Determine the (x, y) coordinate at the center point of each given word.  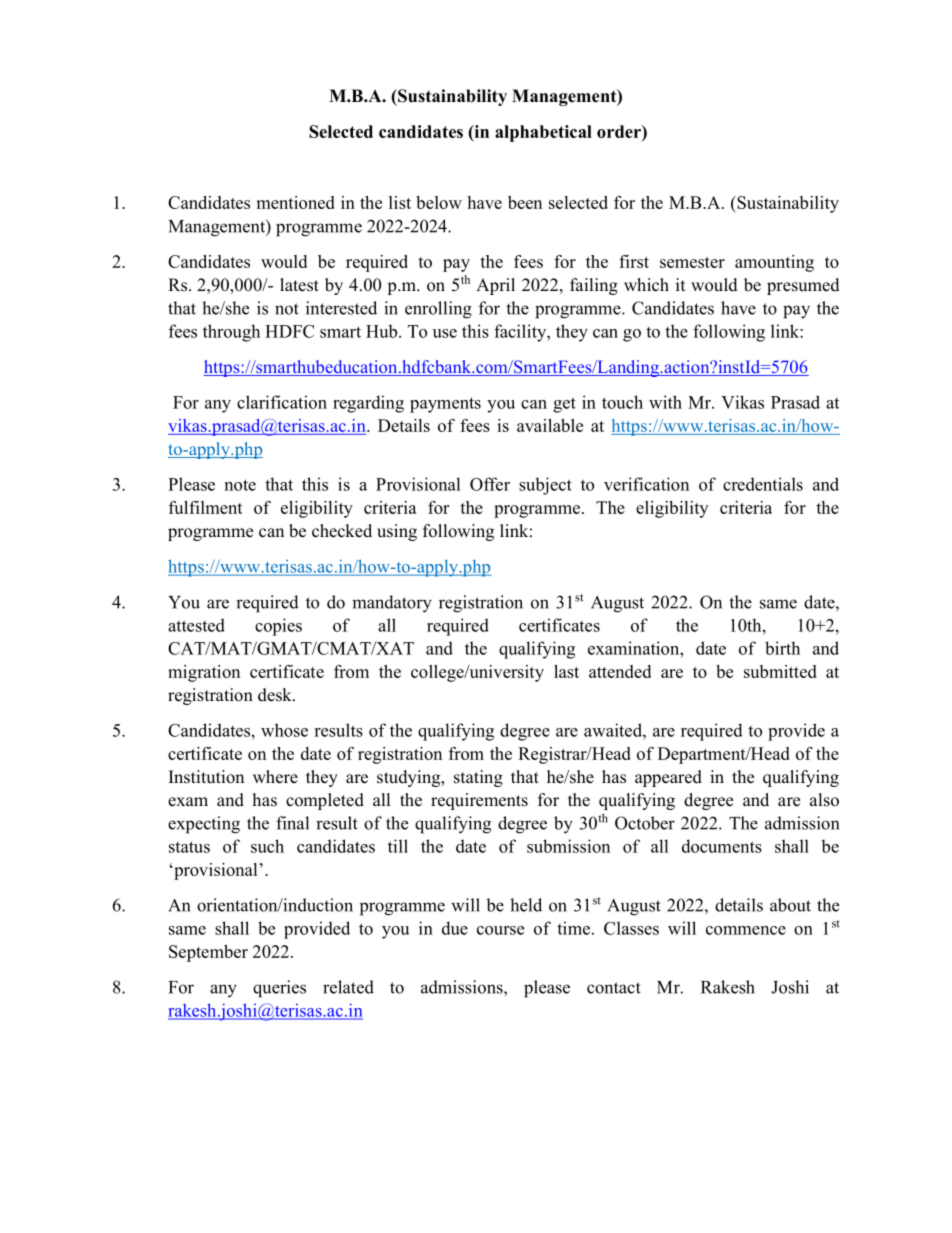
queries (279, 989)
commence (746, 930)
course (500, 930)
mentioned (295, 202)
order (620, 131)
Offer (490, 484)
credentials (763, 484)
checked (342, 531)
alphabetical (543, 133)
